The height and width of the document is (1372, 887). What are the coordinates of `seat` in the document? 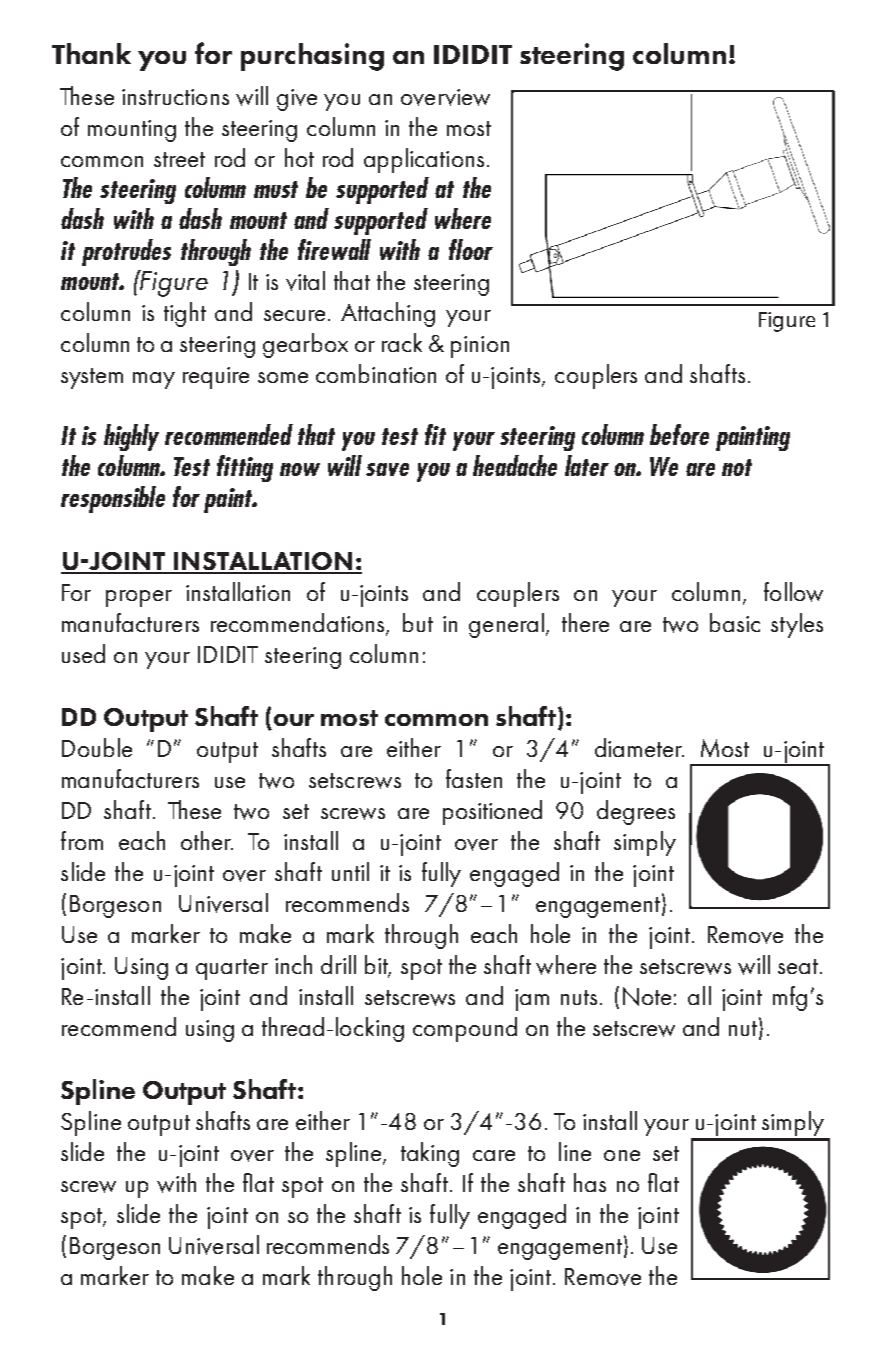 It's located at (799, 966).
